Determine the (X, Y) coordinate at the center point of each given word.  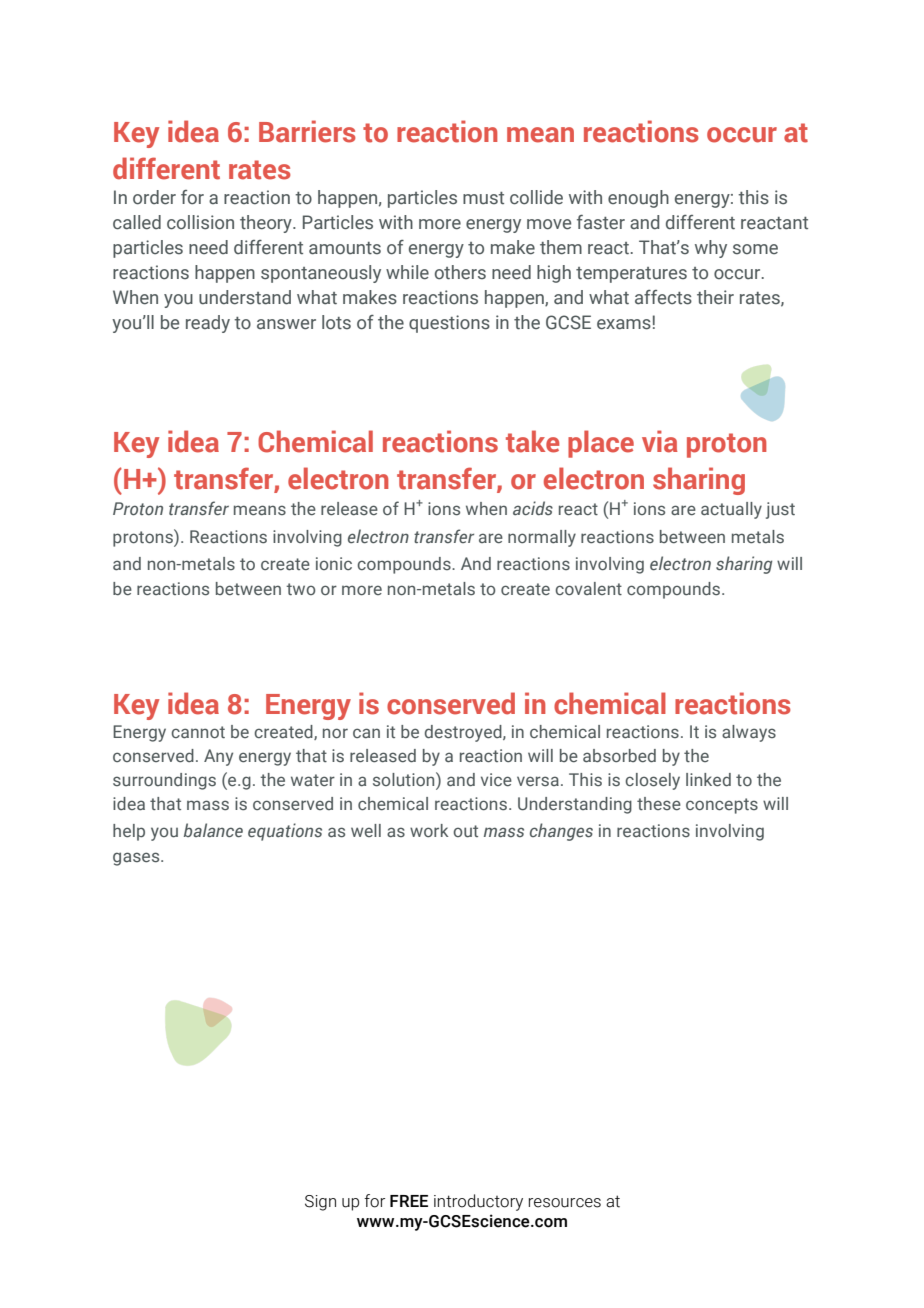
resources (565, 1203)
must (483, 198)
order (154, 197)
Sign (320, 1203)
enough (638, 199)
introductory (478, 1202)
